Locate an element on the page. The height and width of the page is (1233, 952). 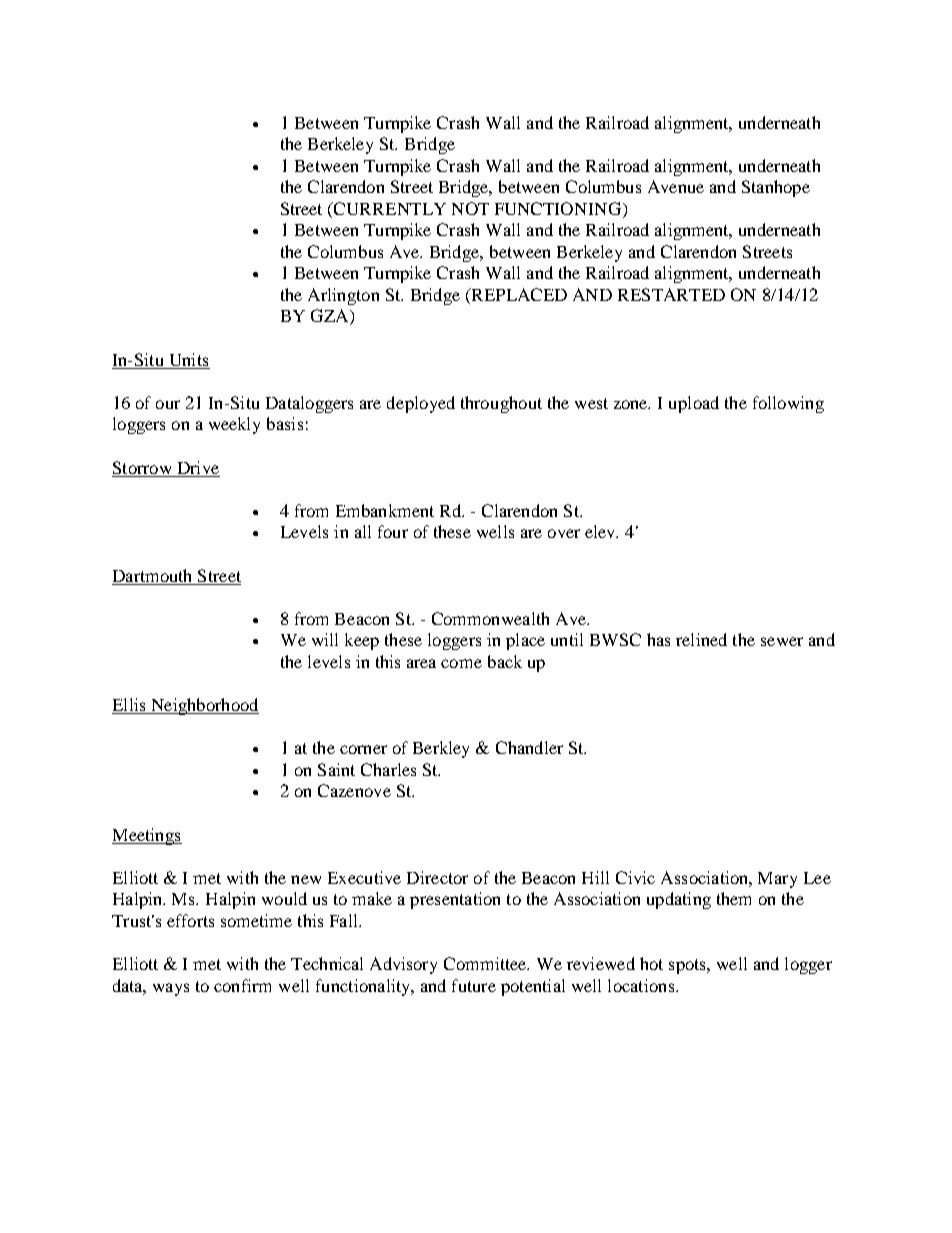
upload is located at coordinates (694, 404).
